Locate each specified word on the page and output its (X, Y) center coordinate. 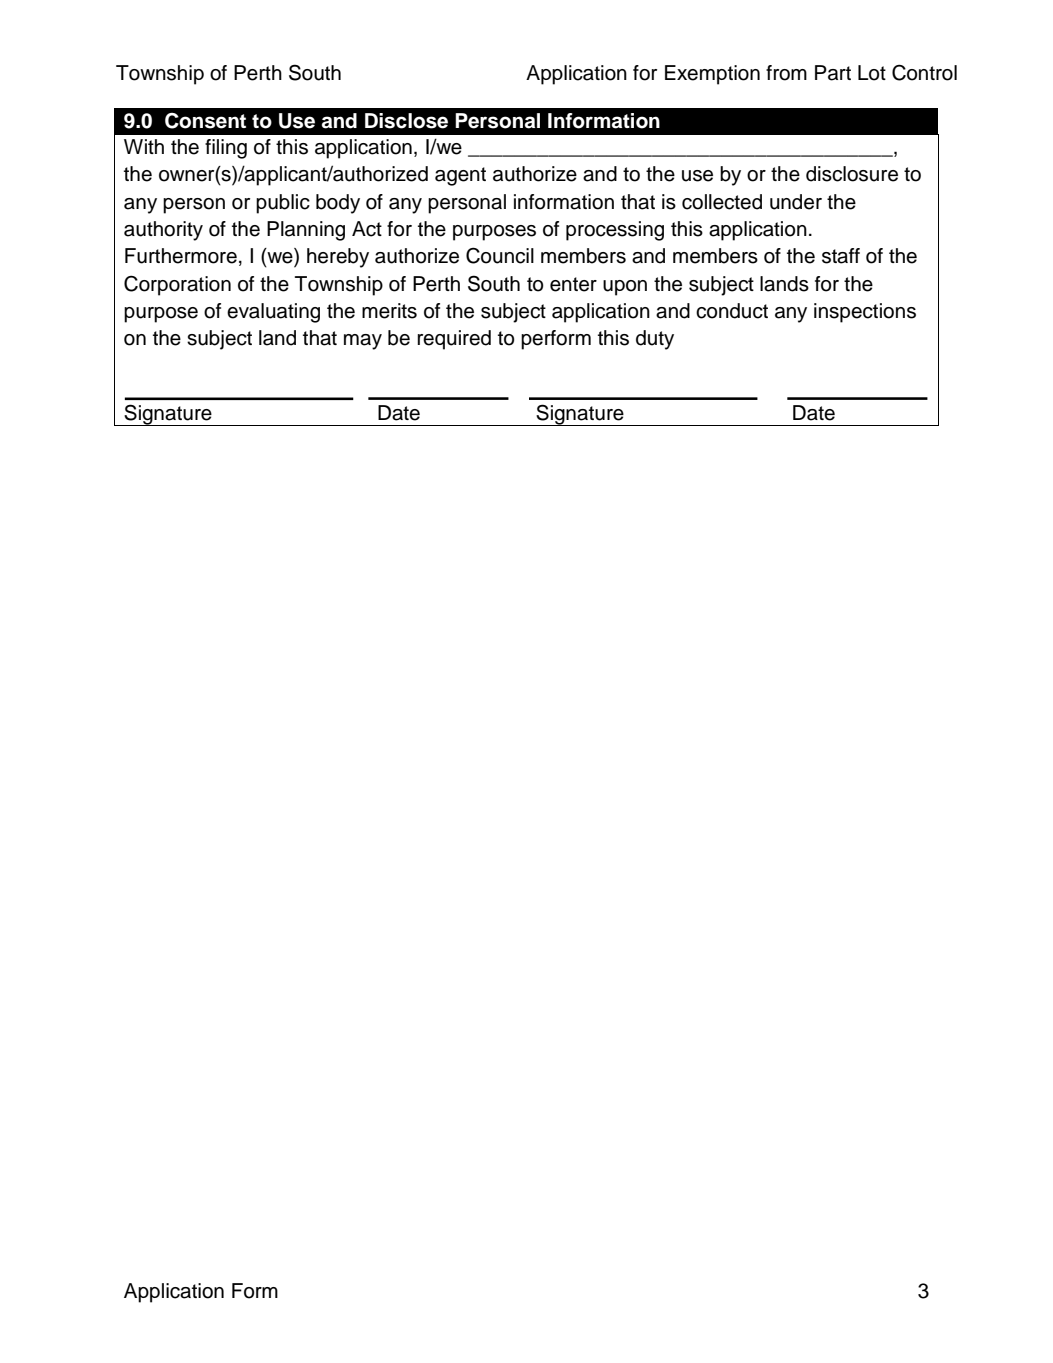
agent (460, 176)
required (454, 340)
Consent (205, 121)
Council (500, 255)
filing (226, 149)
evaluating (273, 313)
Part (833, 73)
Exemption (712, 75)
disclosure (852, 174)
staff (841, 256)
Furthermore (181, 256)
